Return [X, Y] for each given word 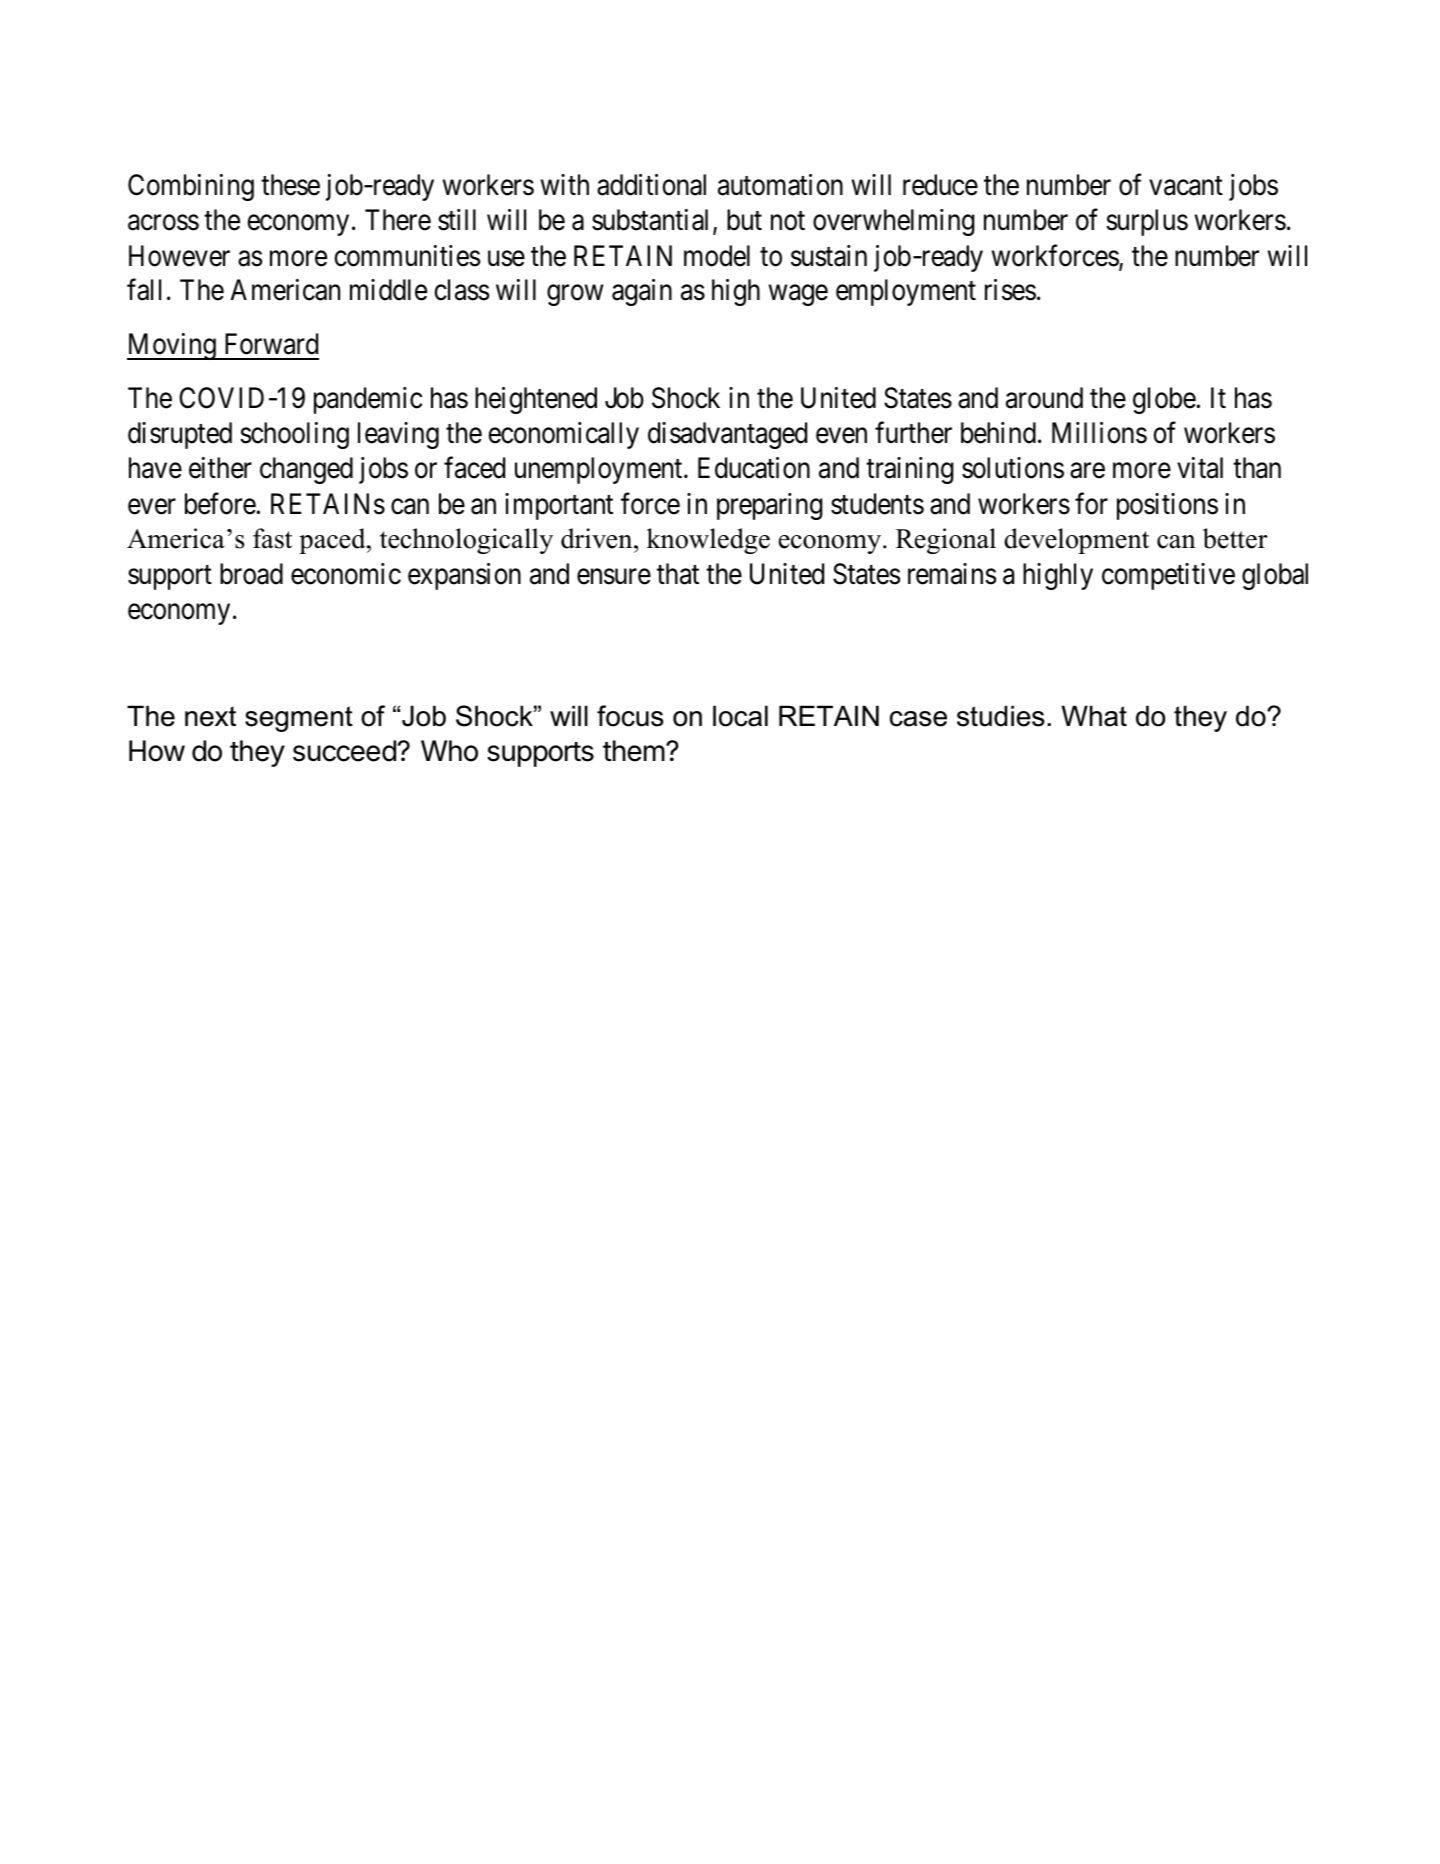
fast [272, 538]
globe [1165, 400]
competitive [1168, 576]
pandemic [368, 400]
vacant [1186, 186]
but [744, 220]
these [290, 185]
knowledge [708, 541]
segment [299, 719]
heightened [536, 400]
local [740, 716]
